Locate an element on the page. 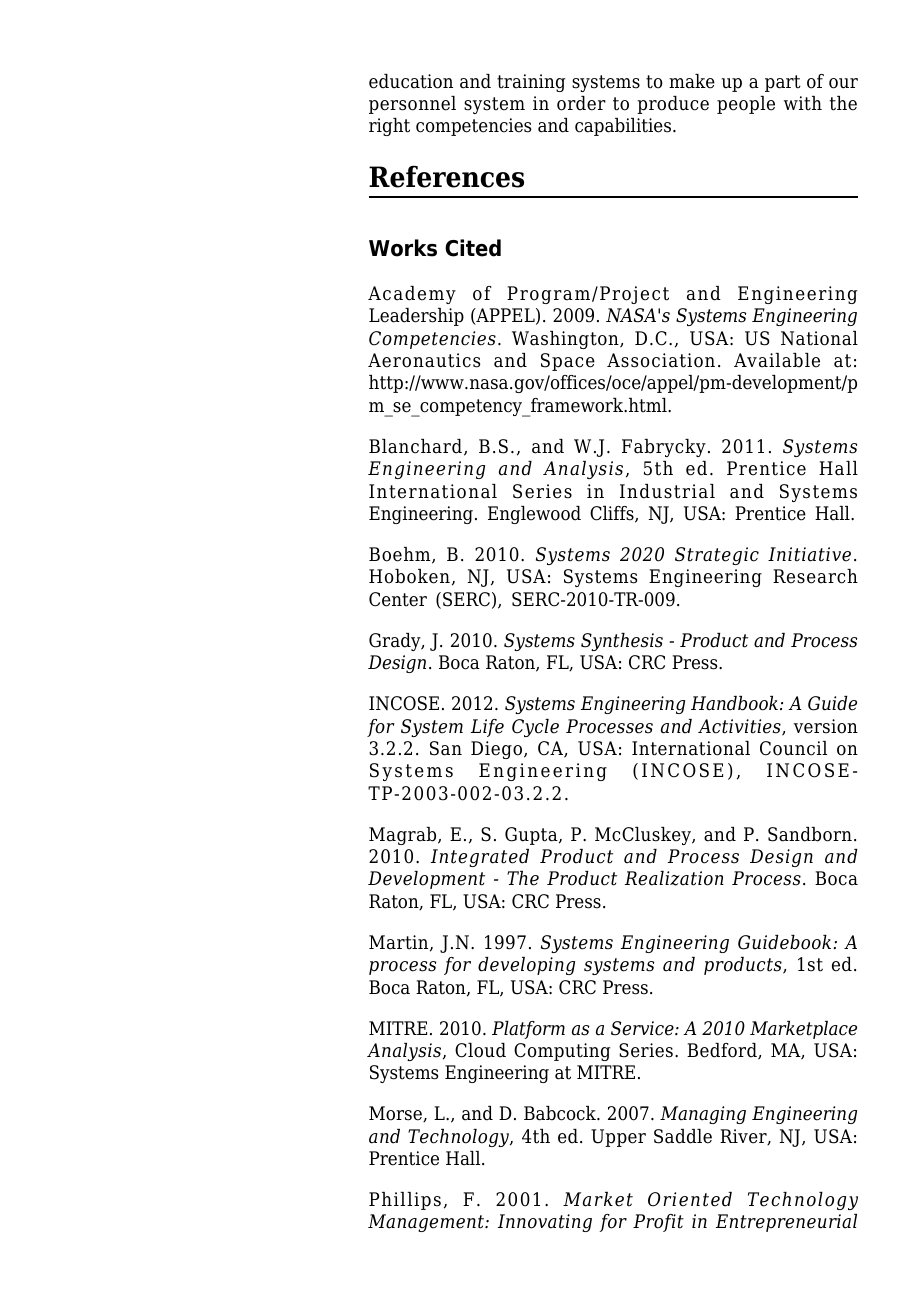 Image resolution: width=924 pixels, height=1308 pixels. Research is located at coordinates (815, 576).
